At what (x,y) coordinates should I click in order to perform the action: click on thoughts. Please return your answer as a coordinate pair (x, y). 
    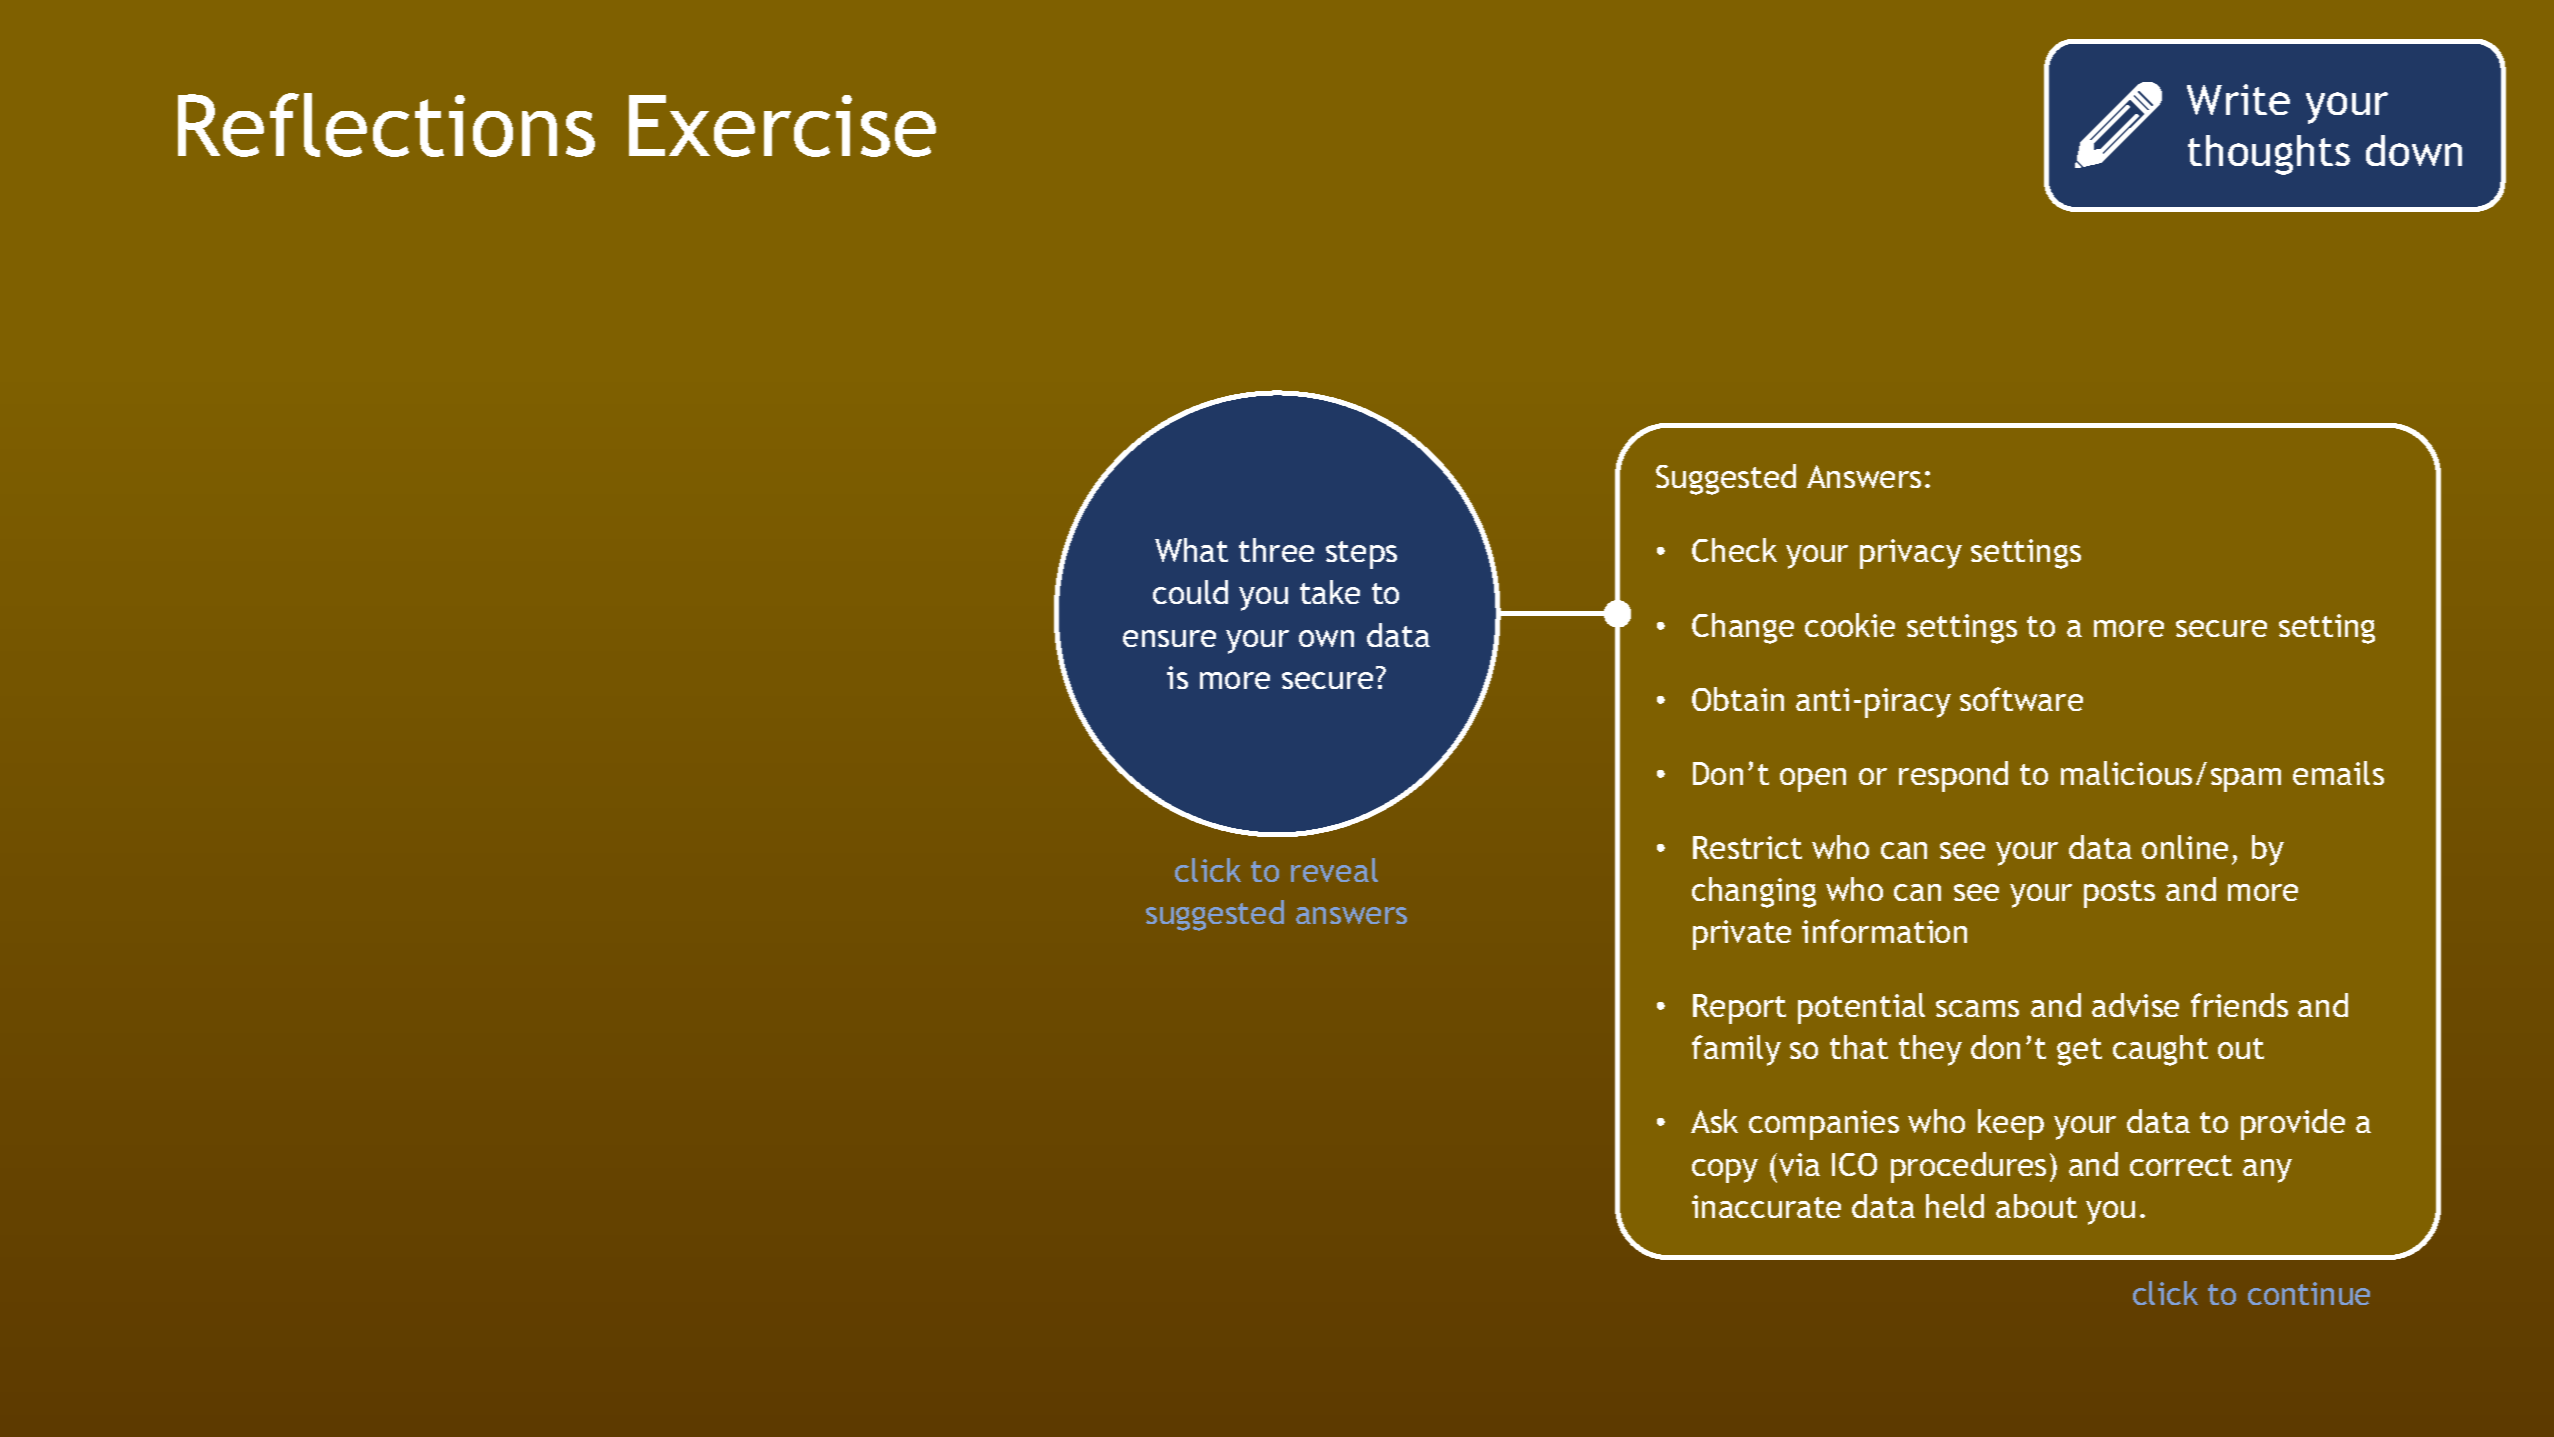
    Looking at the image, I should click on (2269, 155).
